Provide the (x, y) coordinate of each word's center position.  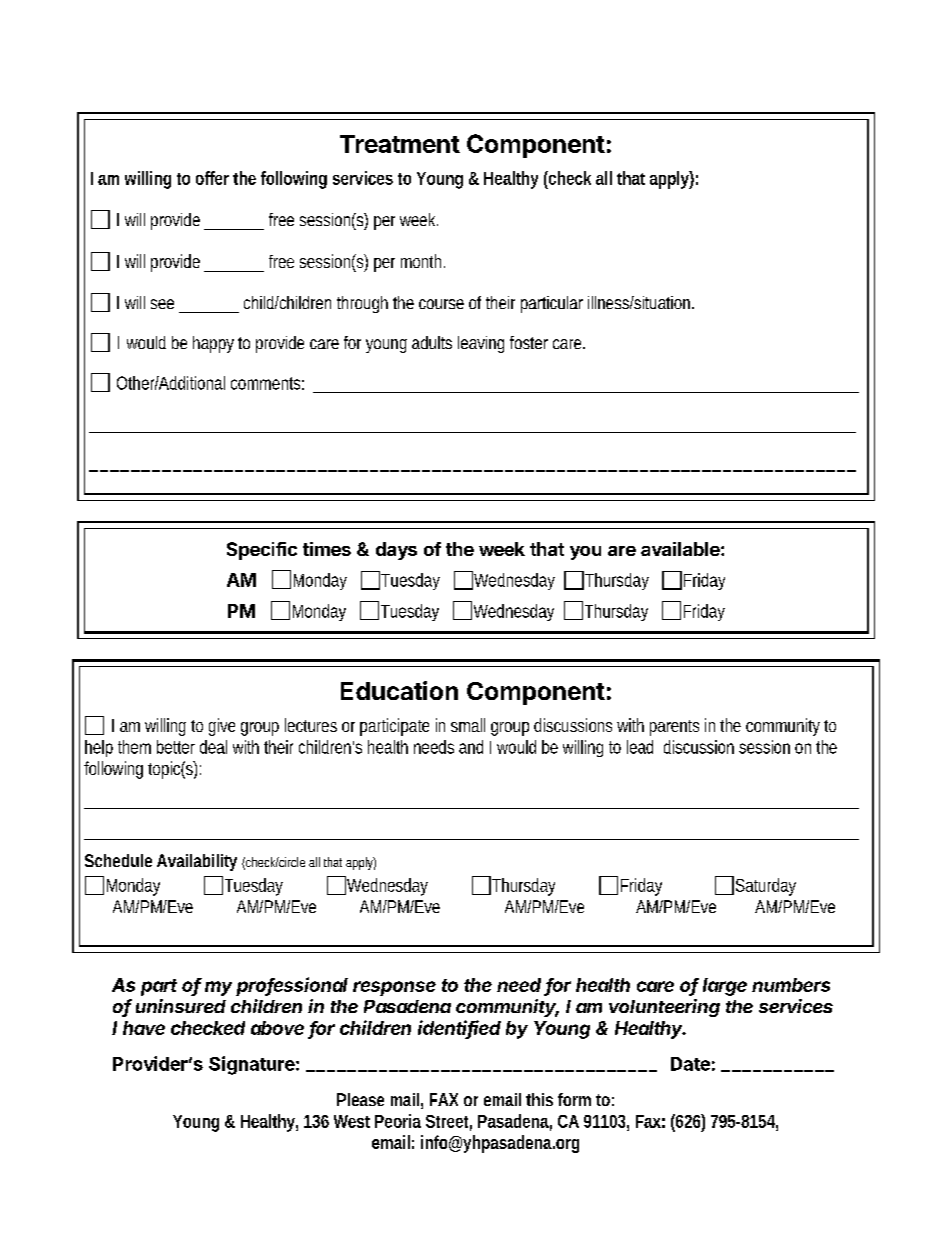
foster (529, 342)
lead (640, 747)
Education (399, 690)
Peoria (398, 1121)
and (471, 747)
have (144, 1028)
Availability (197, 862)
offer (212, 178)
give (222, 727)
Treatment (400, 144)
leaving (481, 344)
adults (432, 342)
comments (265, 383)
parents (674, 728)
